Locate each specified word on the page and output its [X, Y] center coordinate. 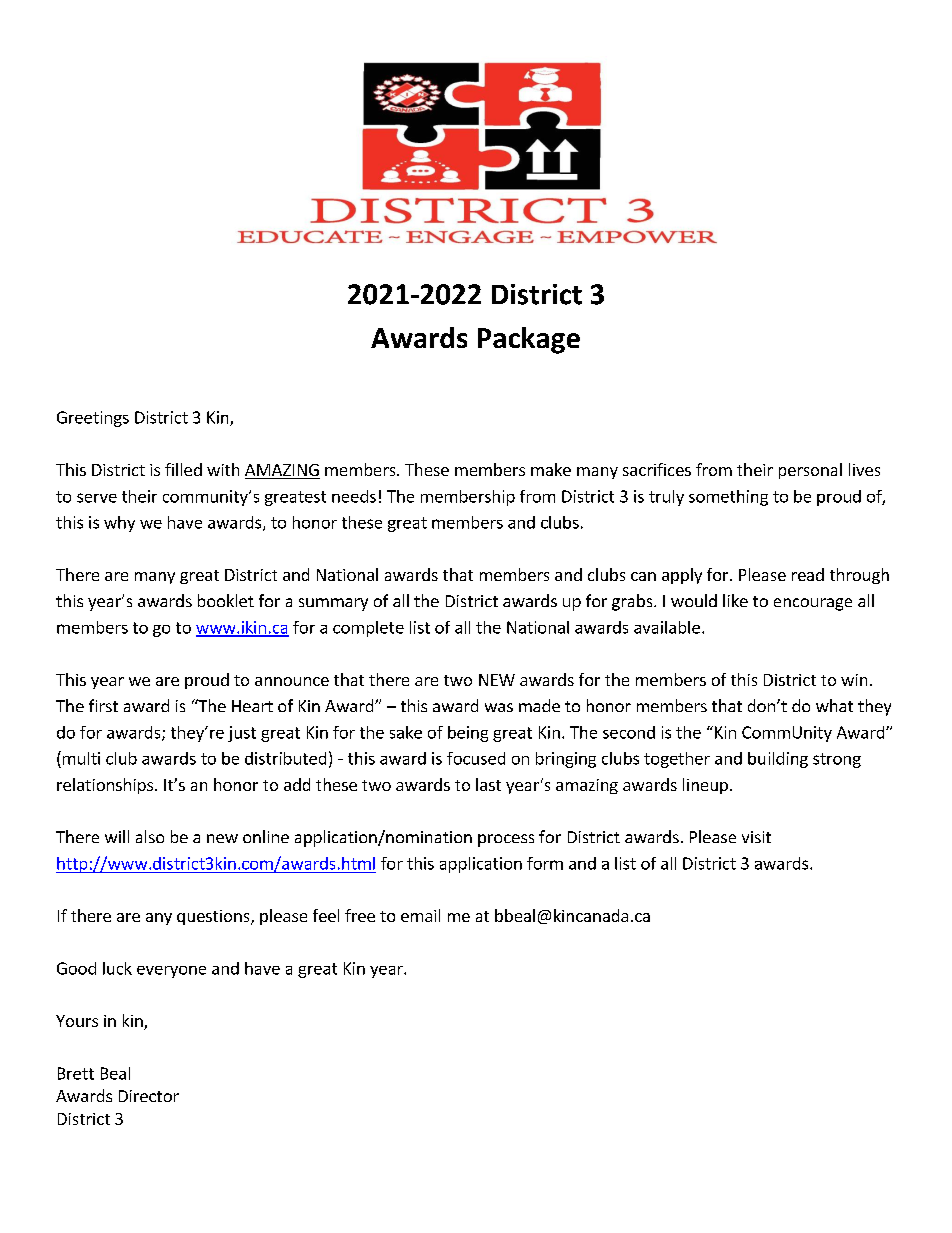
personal [810, 471]
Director [149, 1096]
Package [529, 340]
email [420, 915]
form [545, 863]
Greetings [93, 419]
